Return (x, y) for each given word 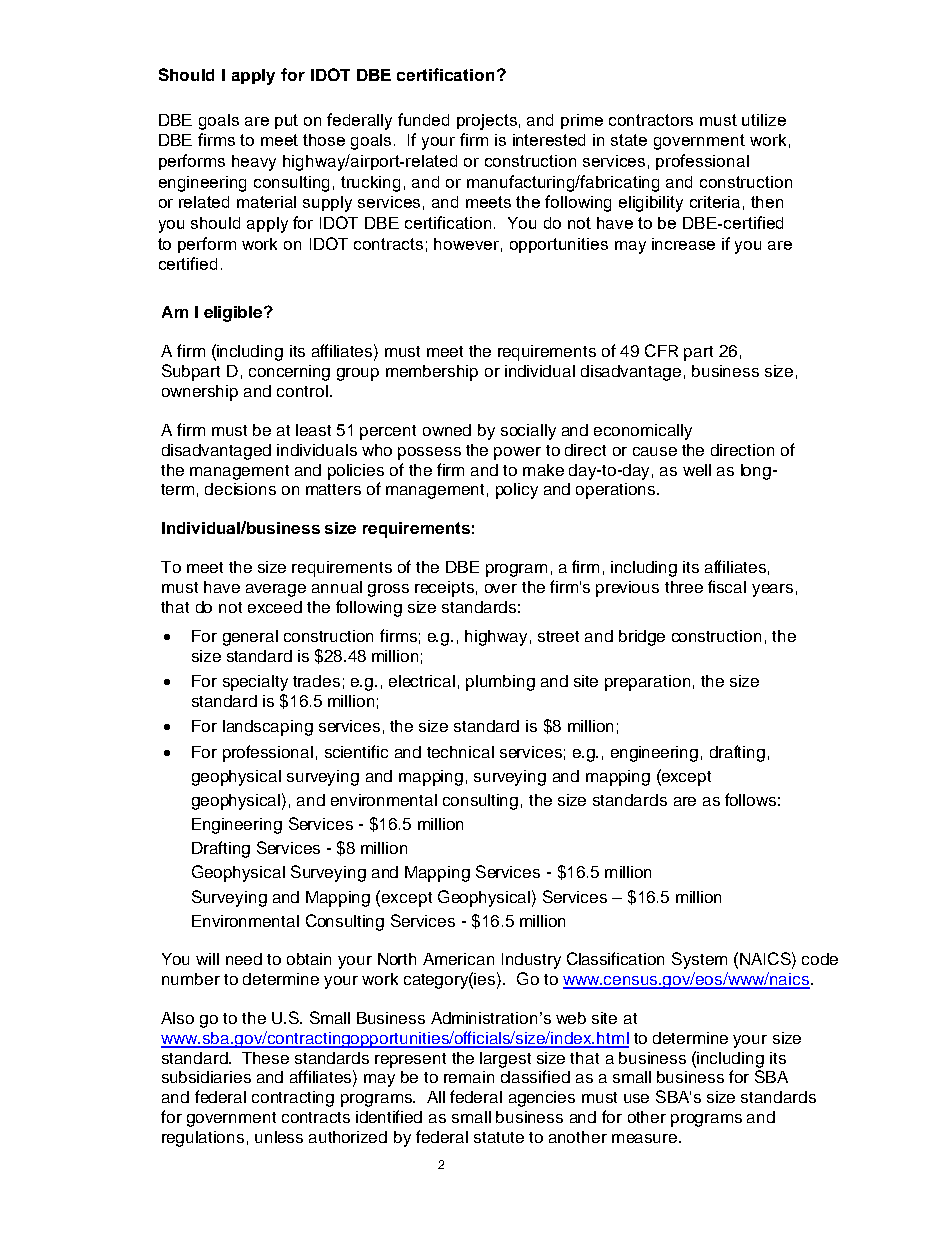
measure (646, 1138)
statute (499, 1137)
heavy (254, 163)
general (250, 638)
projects (487, 122)
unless (279, 1137)
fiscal (727, 586)
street (558, 636)
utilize (764, 120)
